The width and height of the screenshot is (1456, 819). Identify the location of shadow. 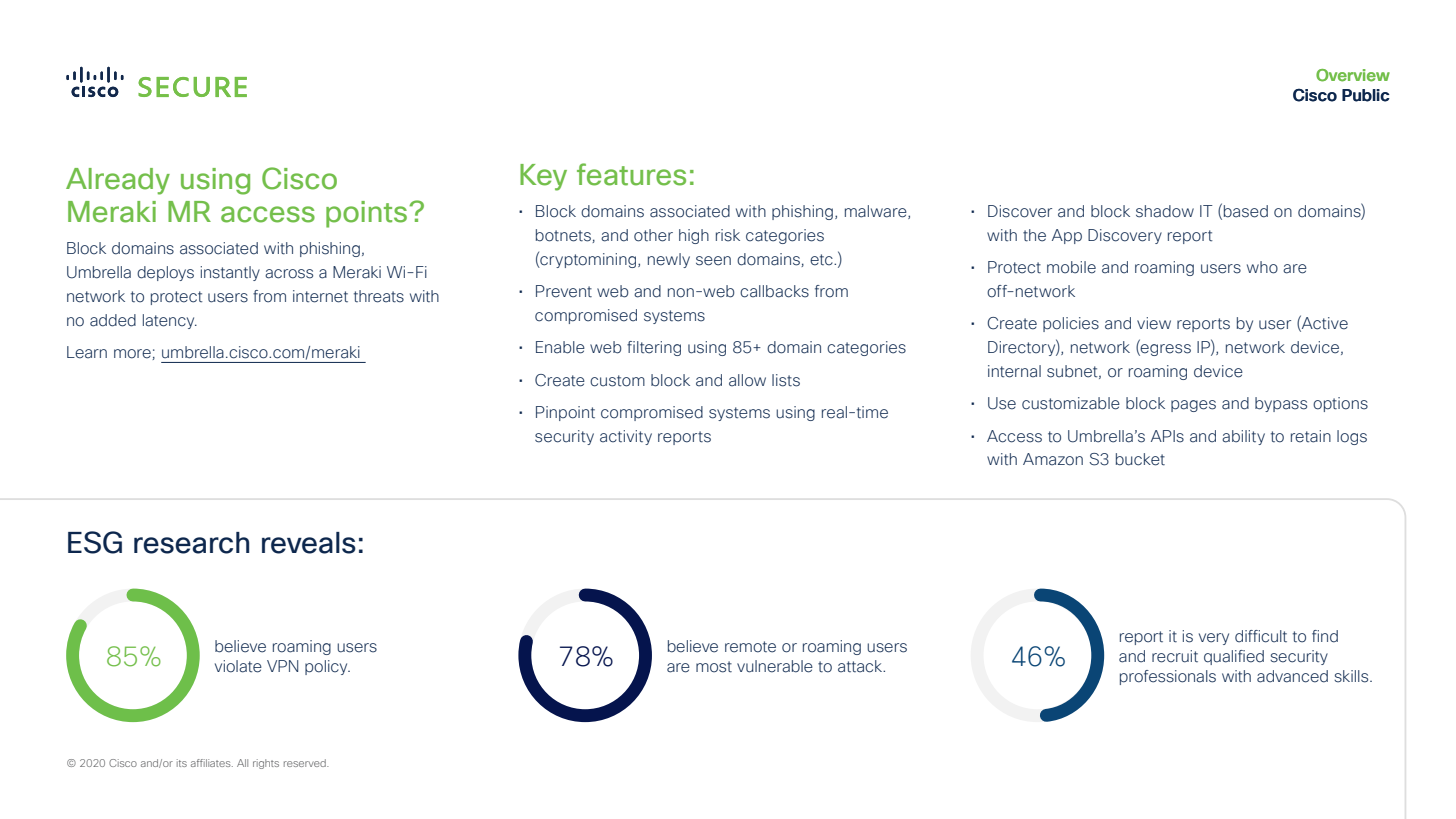
(1165, 211).
